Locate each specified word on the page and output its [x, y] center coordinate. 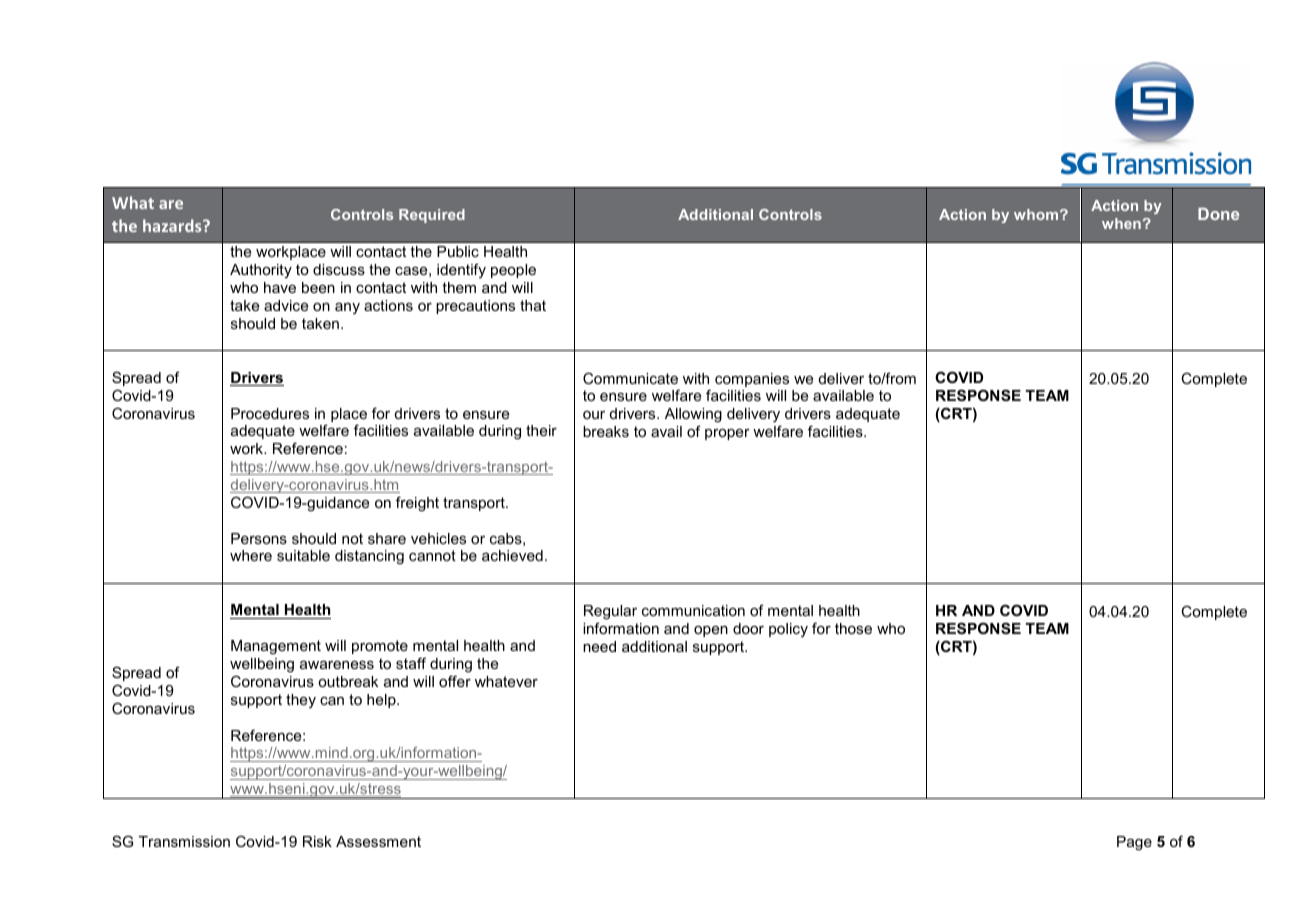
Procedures [270, 413]
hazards [173, 225]
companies [752, 380]
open [711, 631]
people [513, 271]
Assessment [378, 841]
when [1121, 223]
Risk [317, 841]
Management [276, 647]
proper [727, 434]
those [853, 628]
